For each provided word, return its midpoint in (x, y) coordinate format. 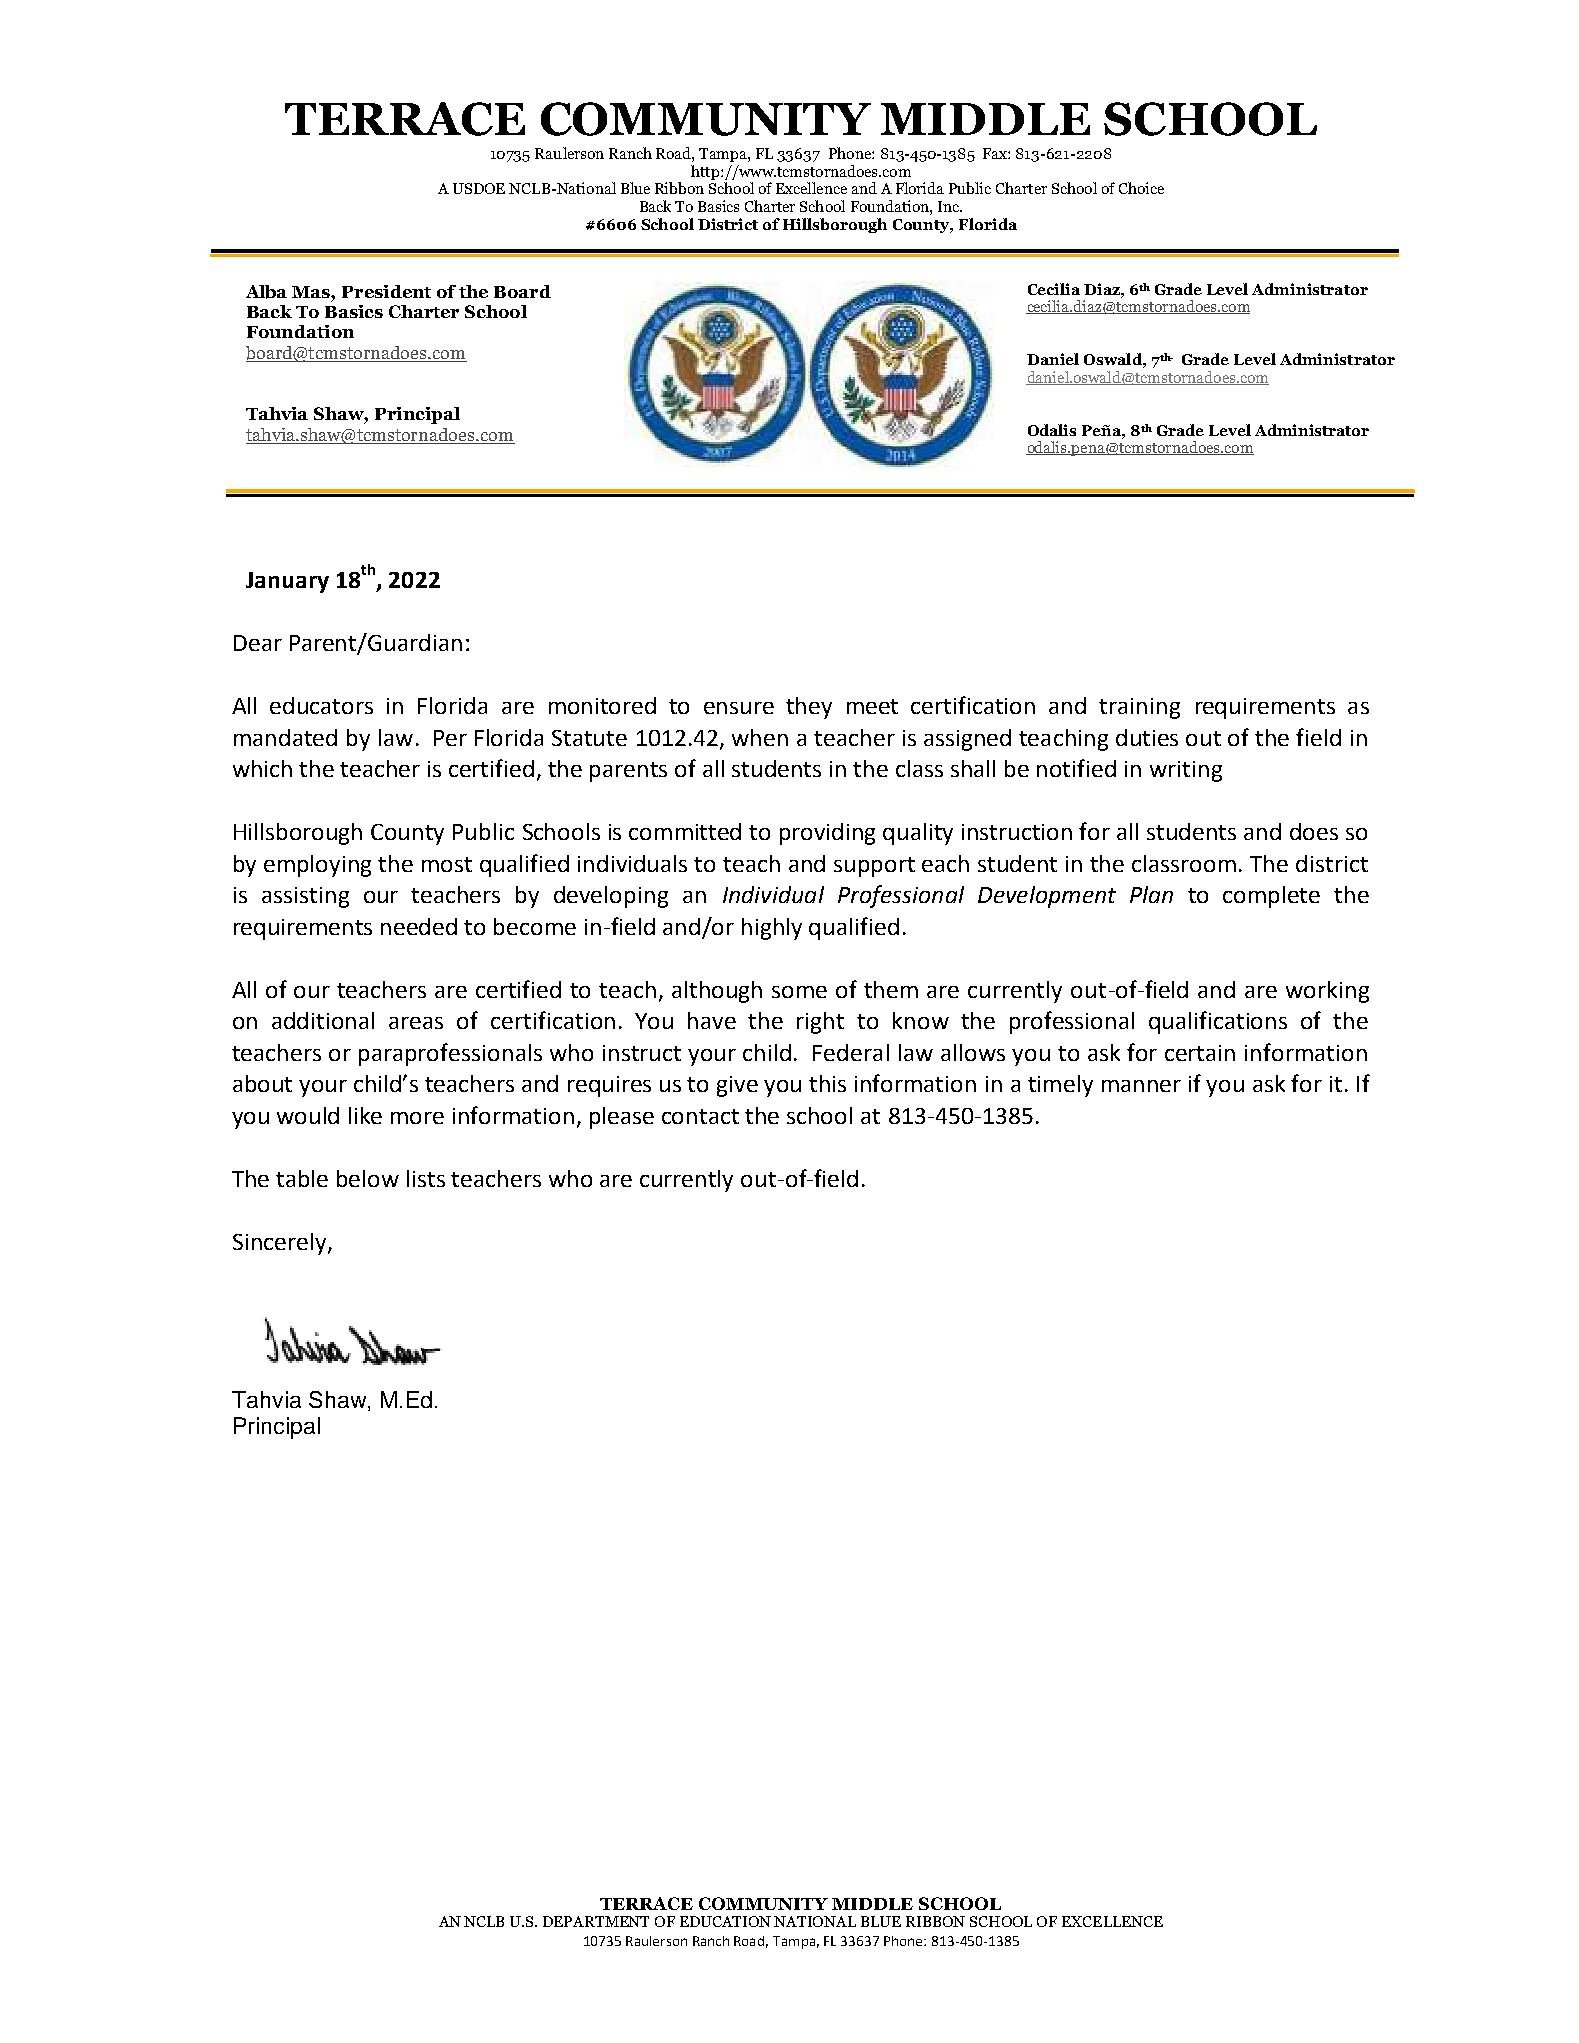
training (1139, 708)
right (820, 1023)
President (386, 291)
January (287, 582)
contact (700, 1116)
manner (1141, 1086)
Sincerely (281, 1244)
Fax (996, 153)
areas (416, 1023)
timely (1060, 1086)
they (809, 708)
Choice (1141, 188)
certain (1200, 1053)
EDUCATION (725, 1921)
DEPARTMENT (596, 1921)
